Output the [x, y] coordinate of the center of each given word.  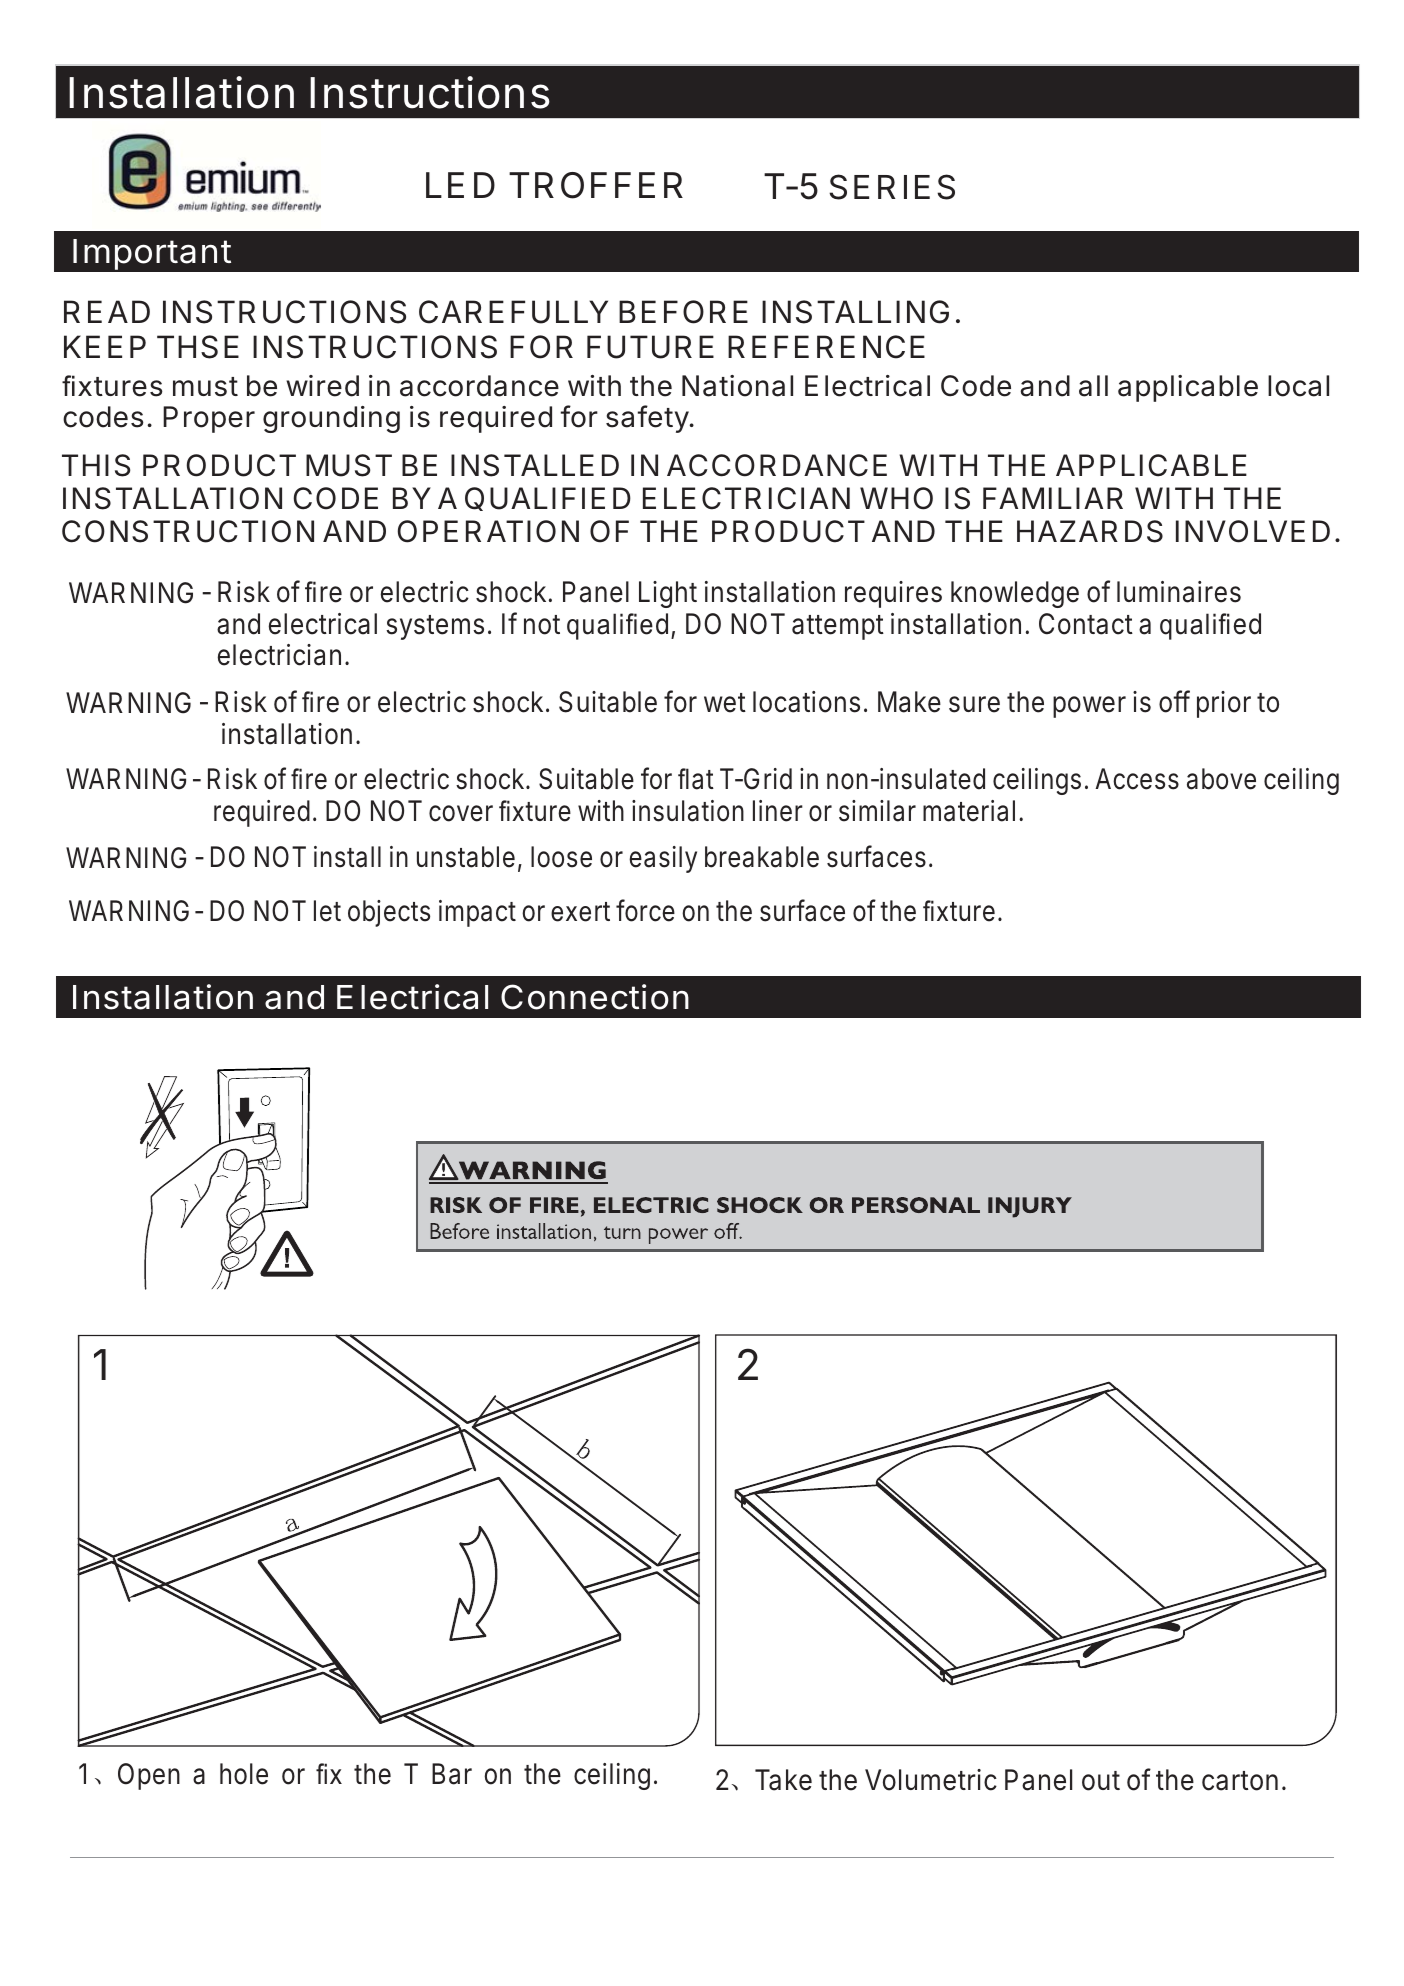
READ [107, 311]
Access [1137, 779]
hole [244, 1774]
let [327, 911]
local [1298, 386]
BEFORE [683, 312]
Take [783, 1780]
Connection [595, 997]
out [1101, 1781]
